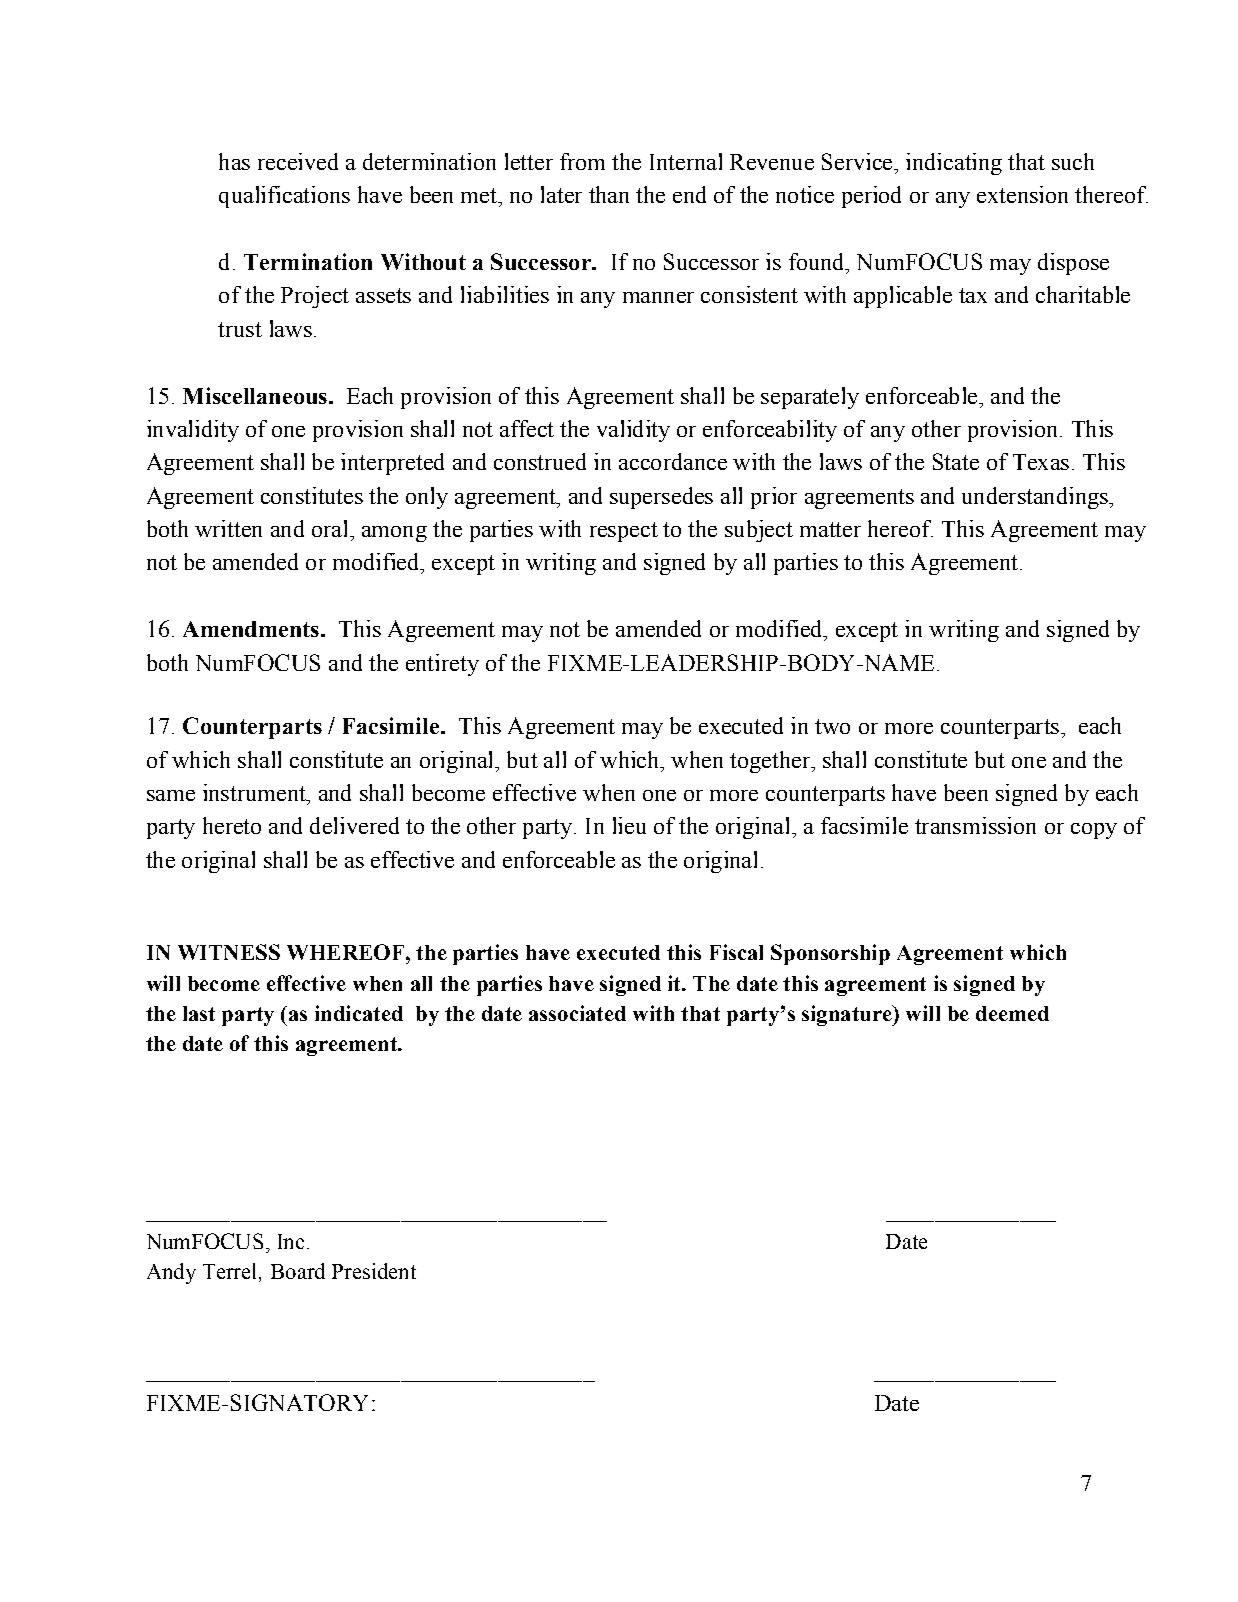 The image size is (1238, 1602). Describe the element at coordinates (291, 1241) in the screenshot. I see `Inc` at that location.
